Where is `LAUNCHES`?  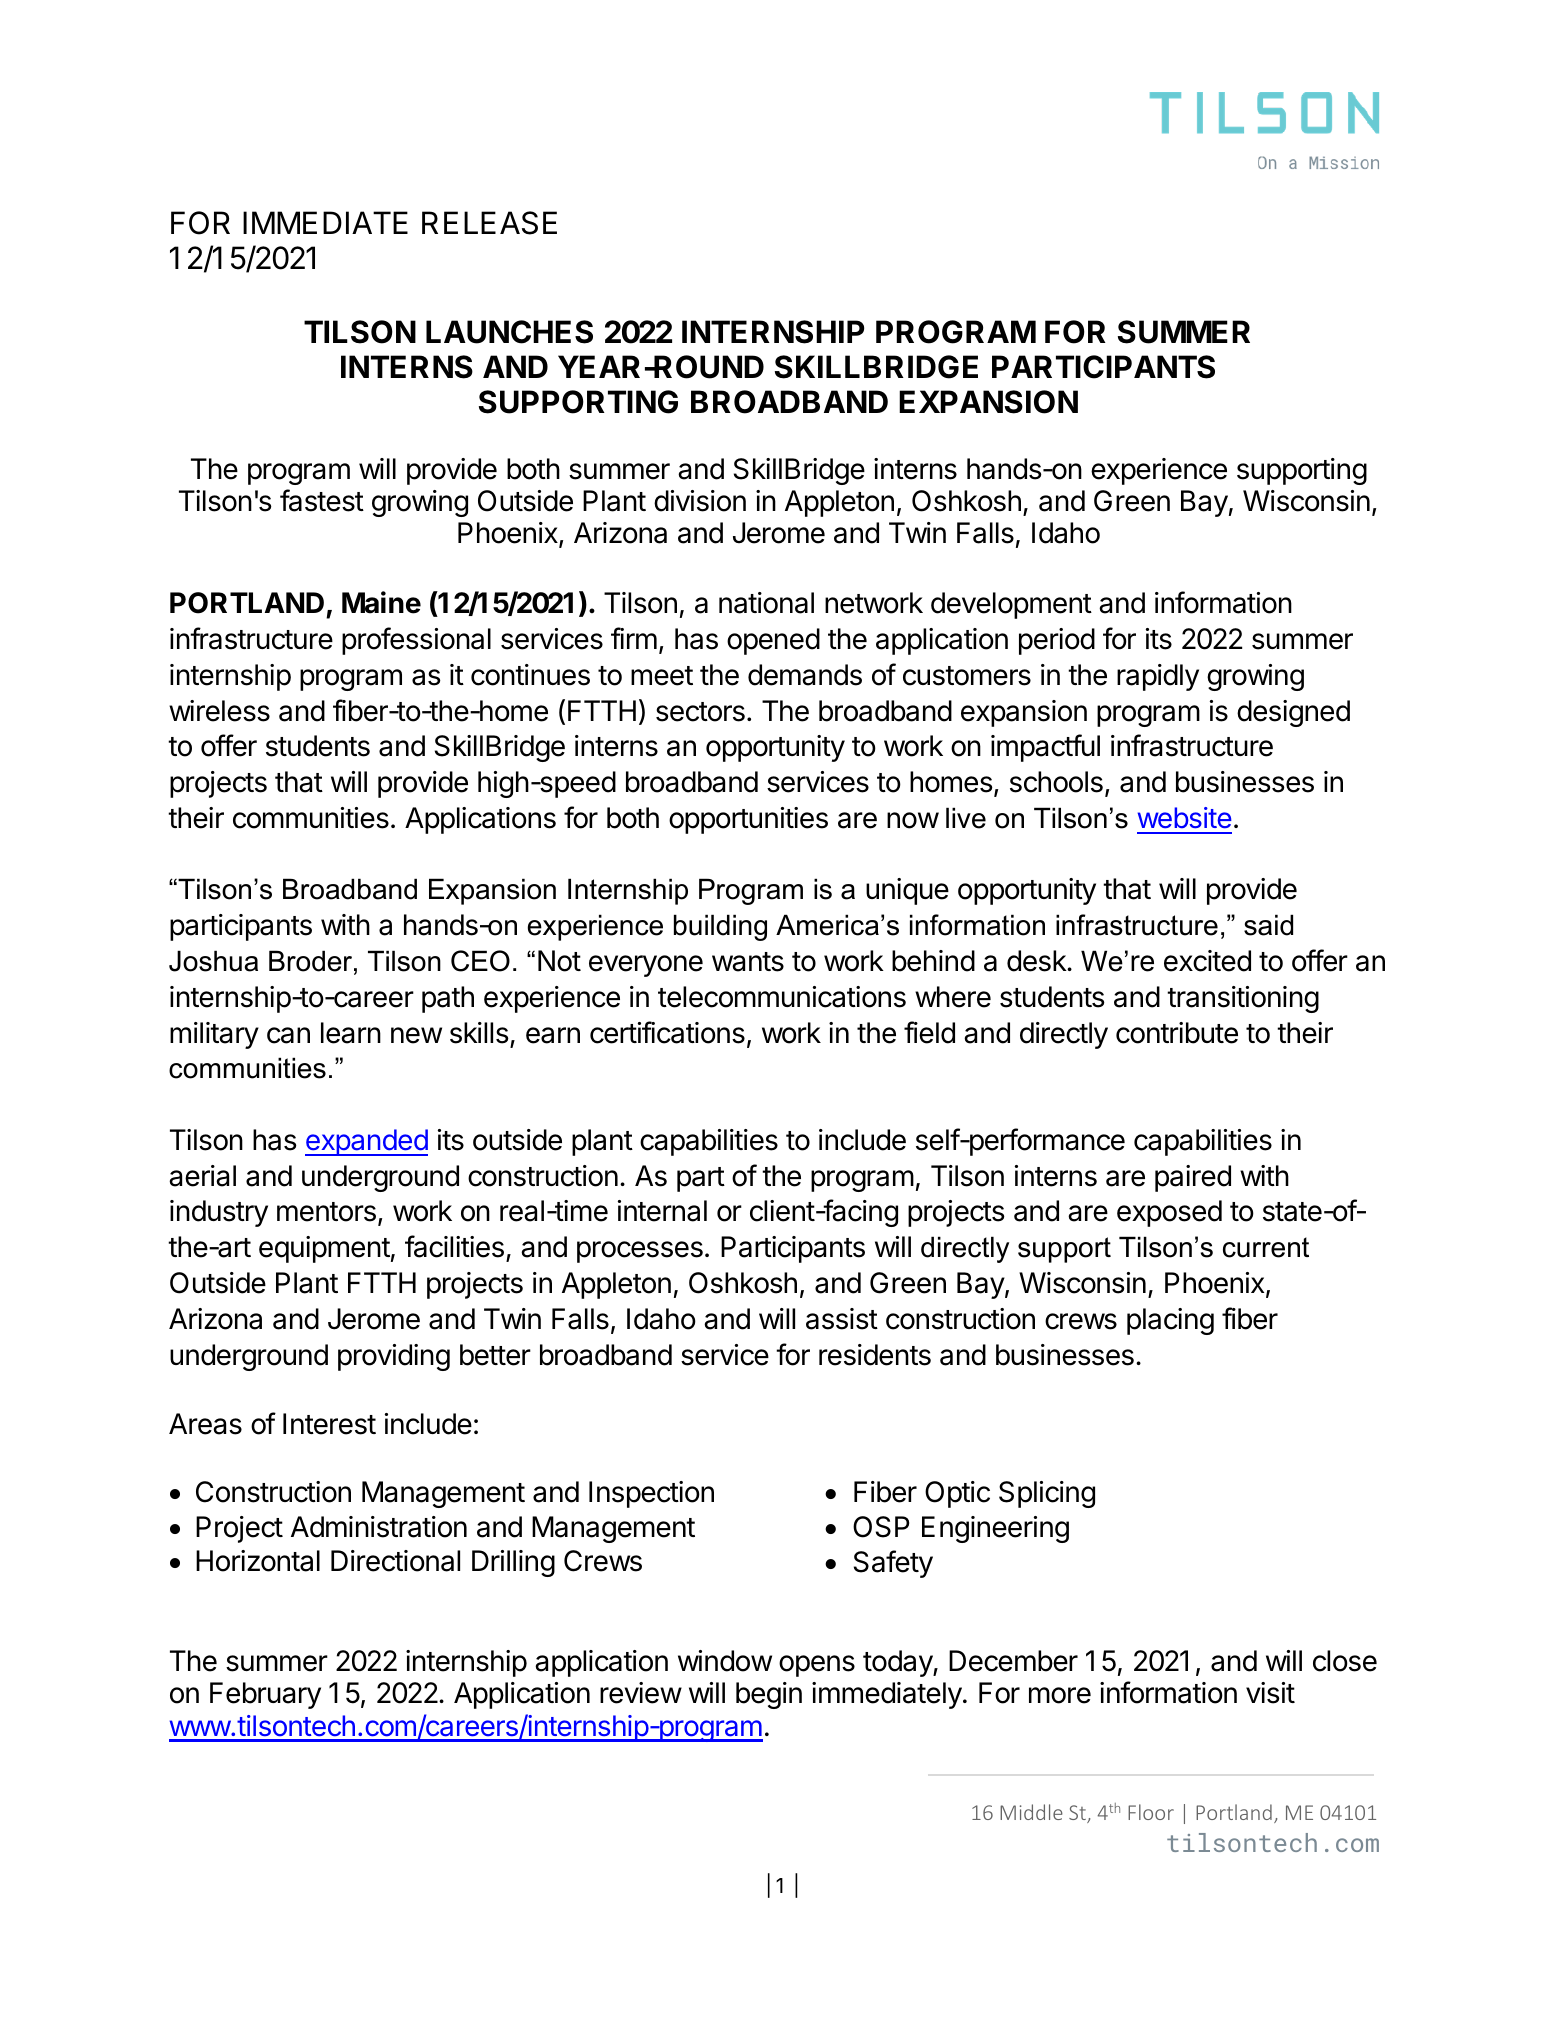
LAUNCHES is located at coordinates (509, 332).
